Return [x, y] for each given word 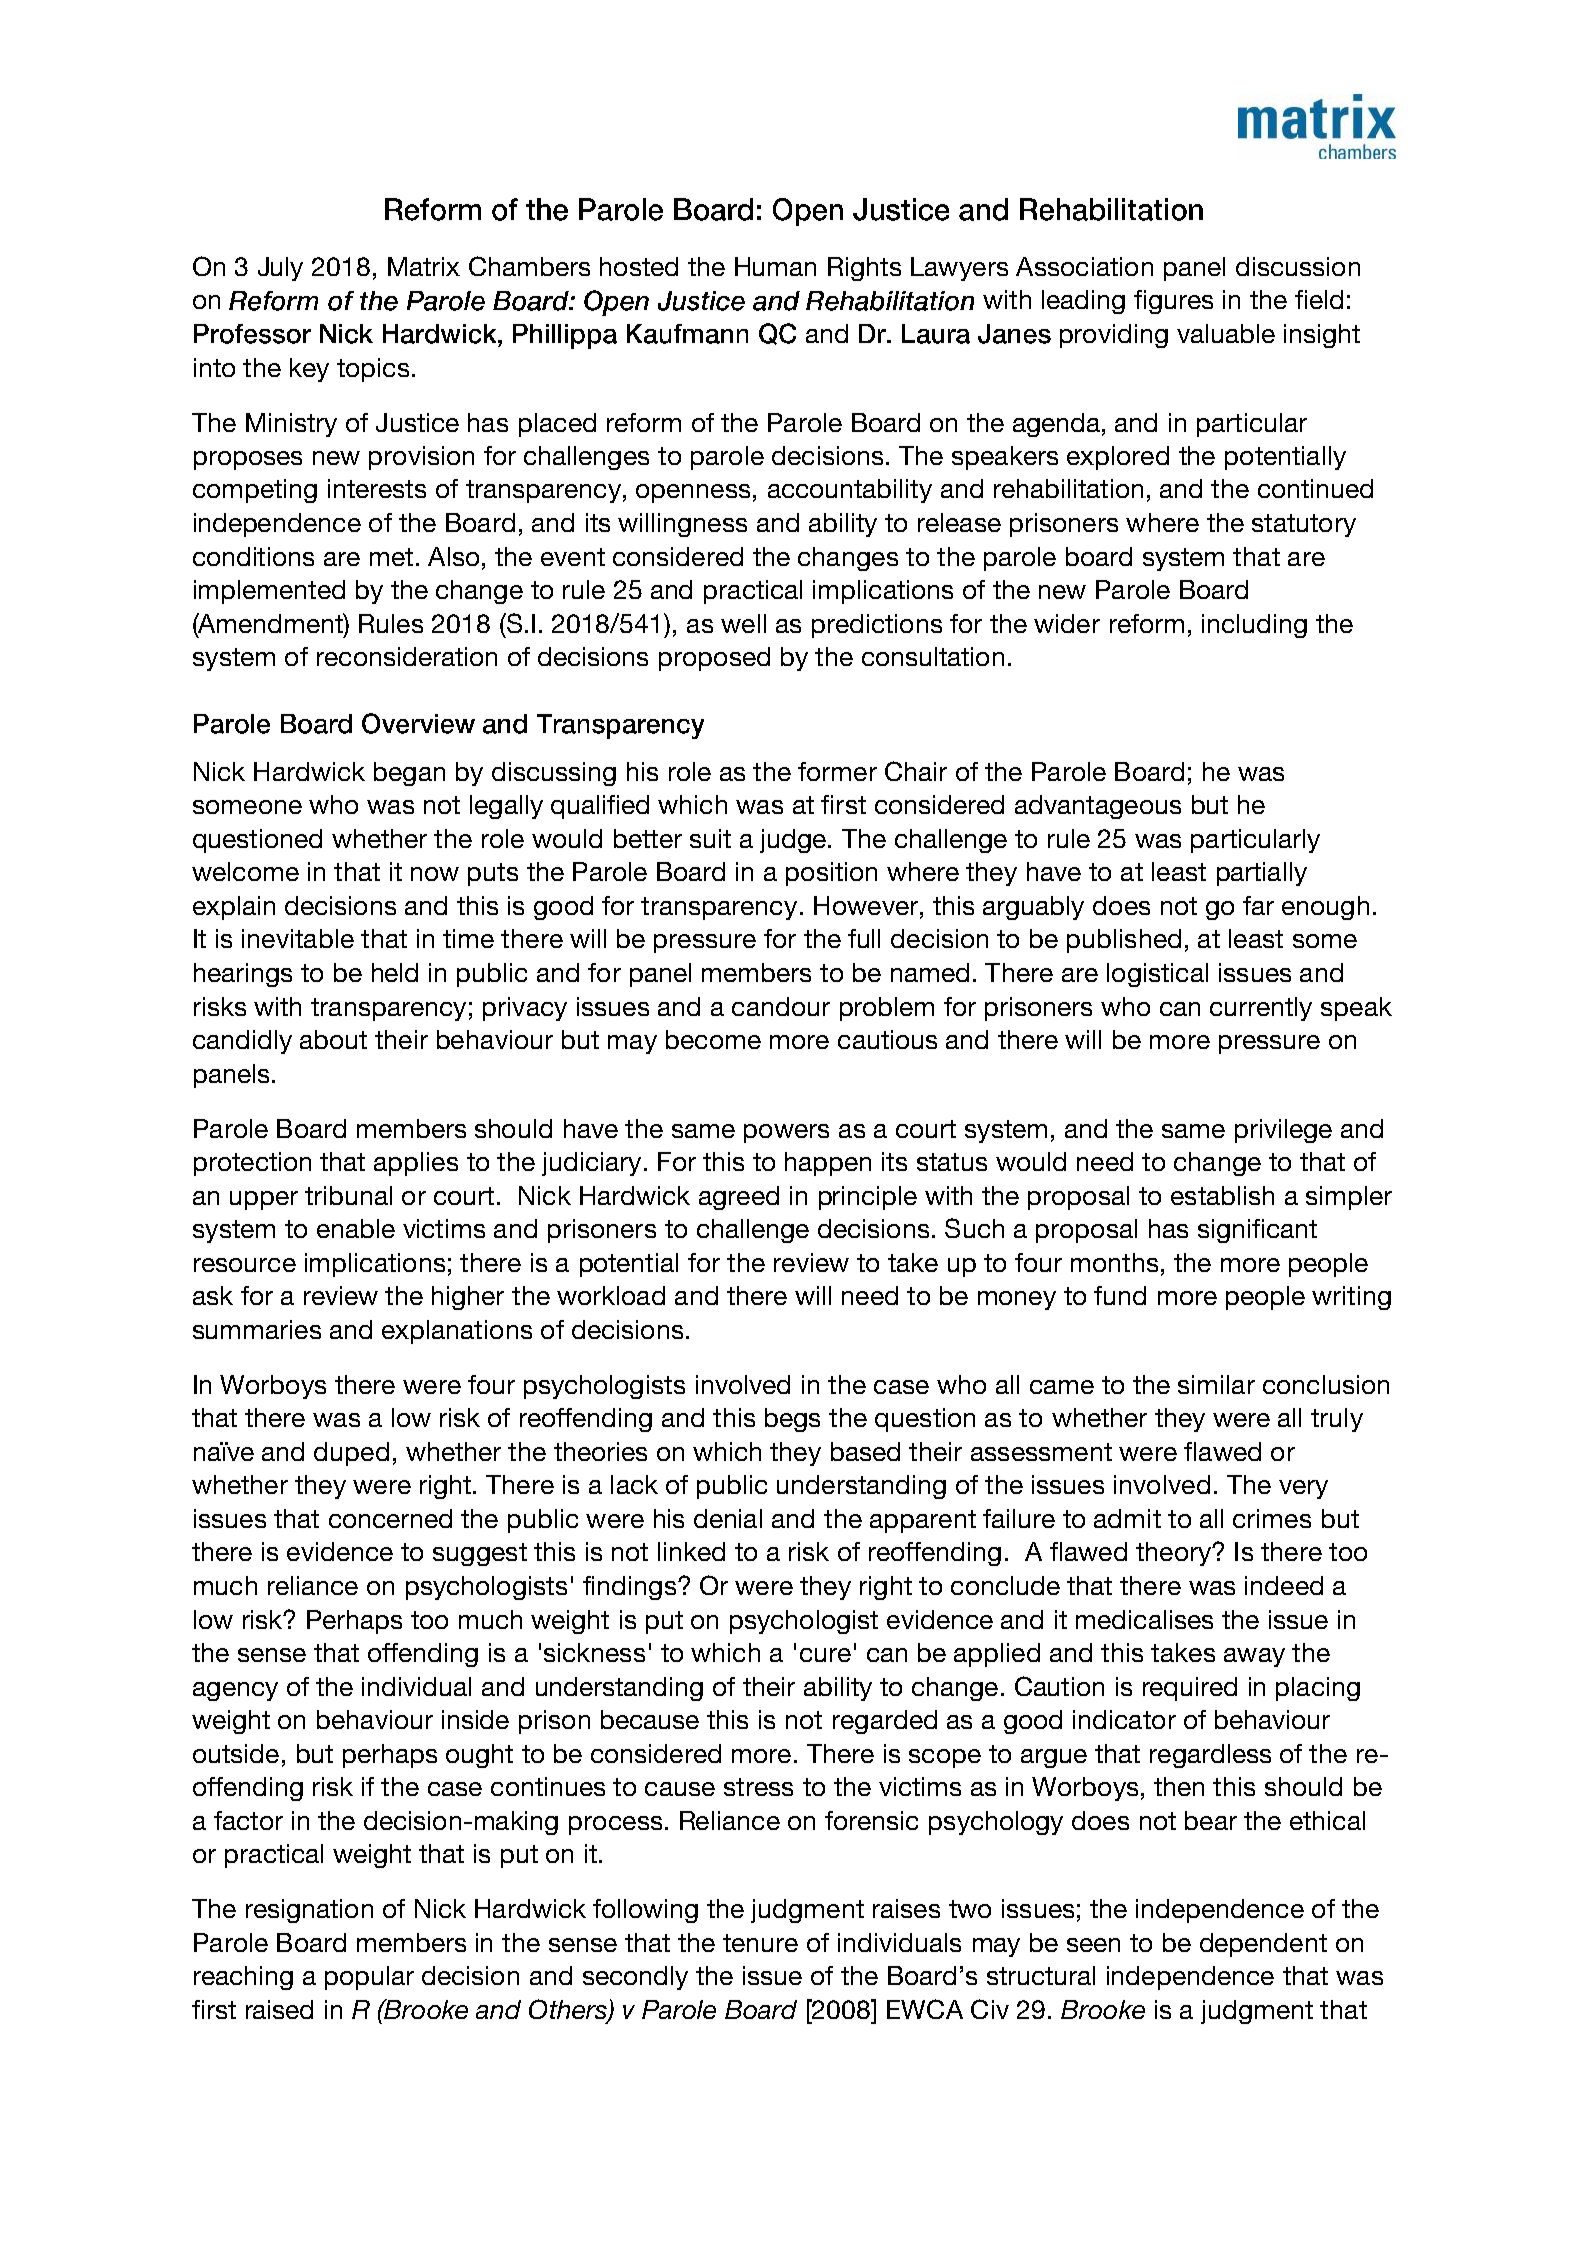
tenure [760, 1943]
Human [775, 266]
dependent [1263, 1945]
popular [369, 1978]
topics [373, 370]
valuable [1226, 333]
